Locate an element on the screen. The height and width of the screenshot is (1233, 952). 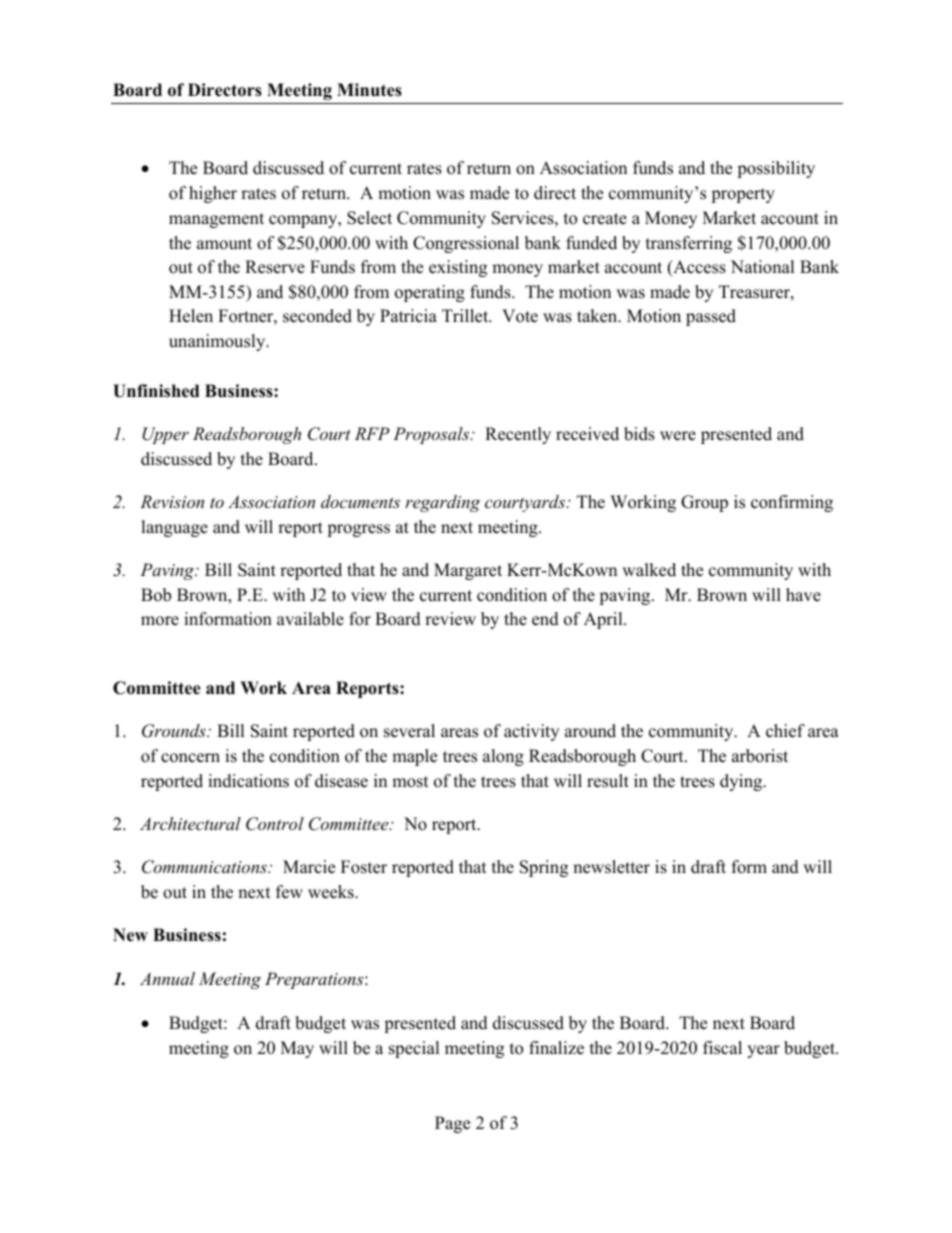
May is located at coordinates (297, 1049).
